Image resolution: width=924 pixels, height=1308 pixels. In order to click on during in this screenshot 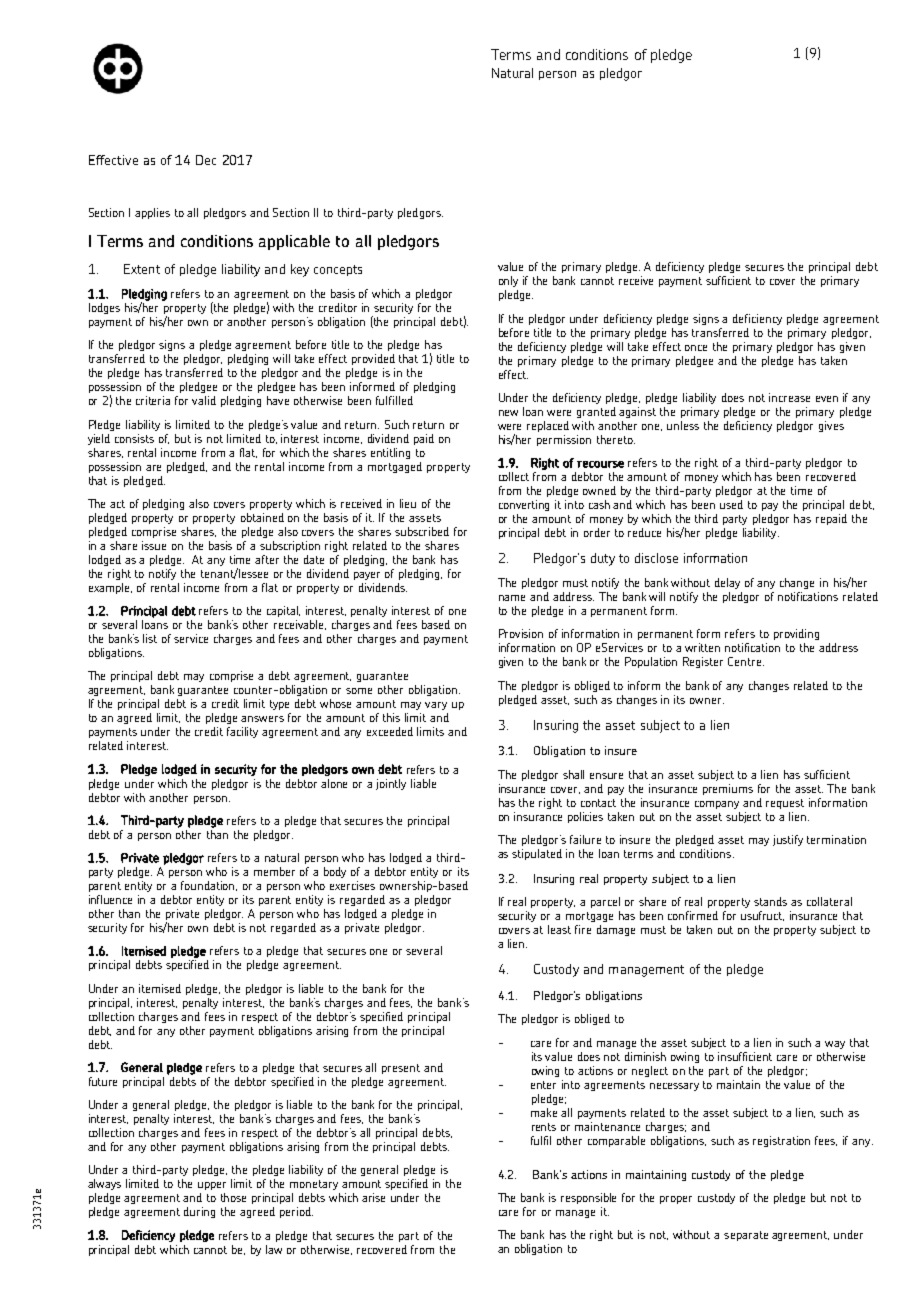, I will do `click(199, 1212)`.
